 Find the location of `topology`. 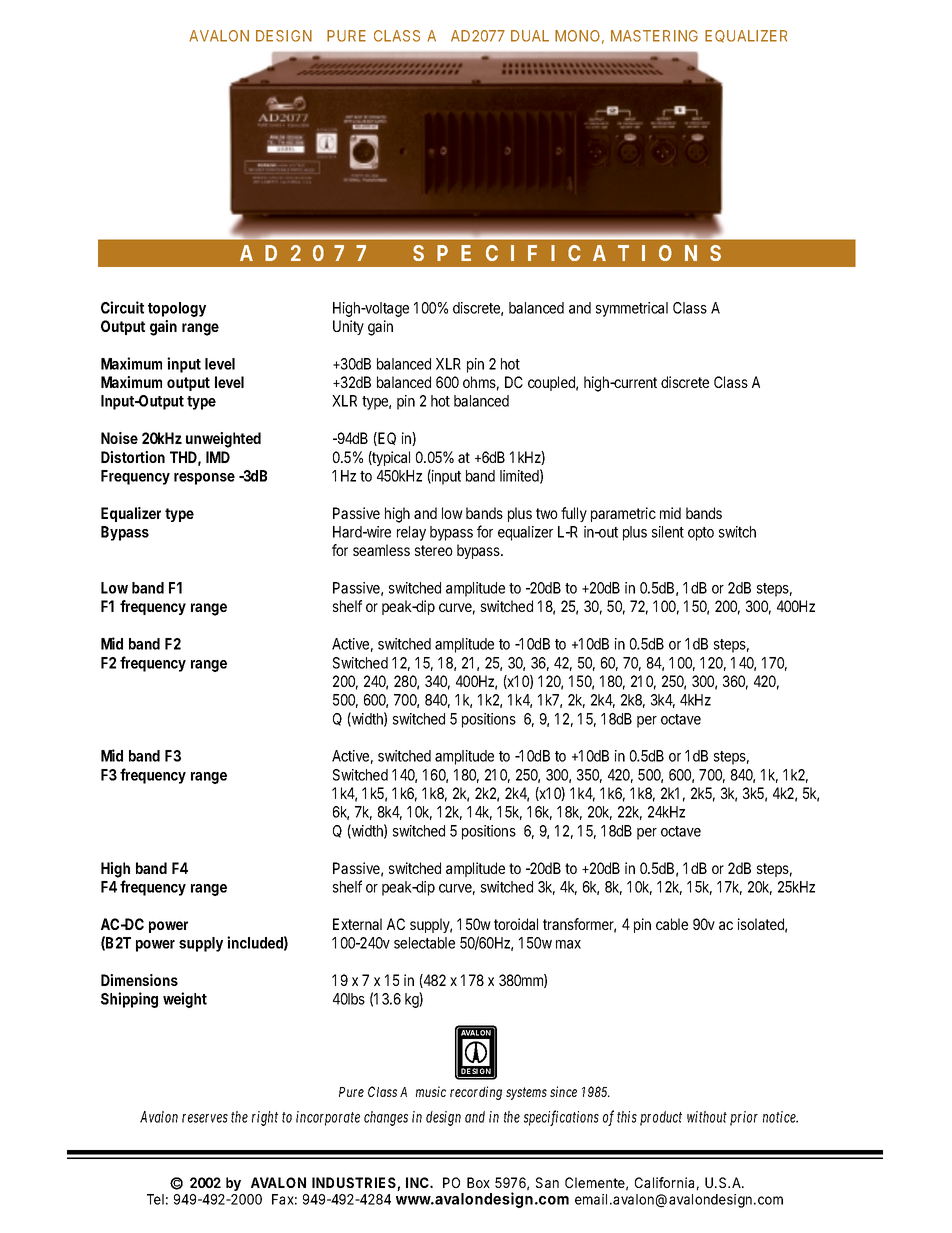

topology is located at coordinates (177, 309).
